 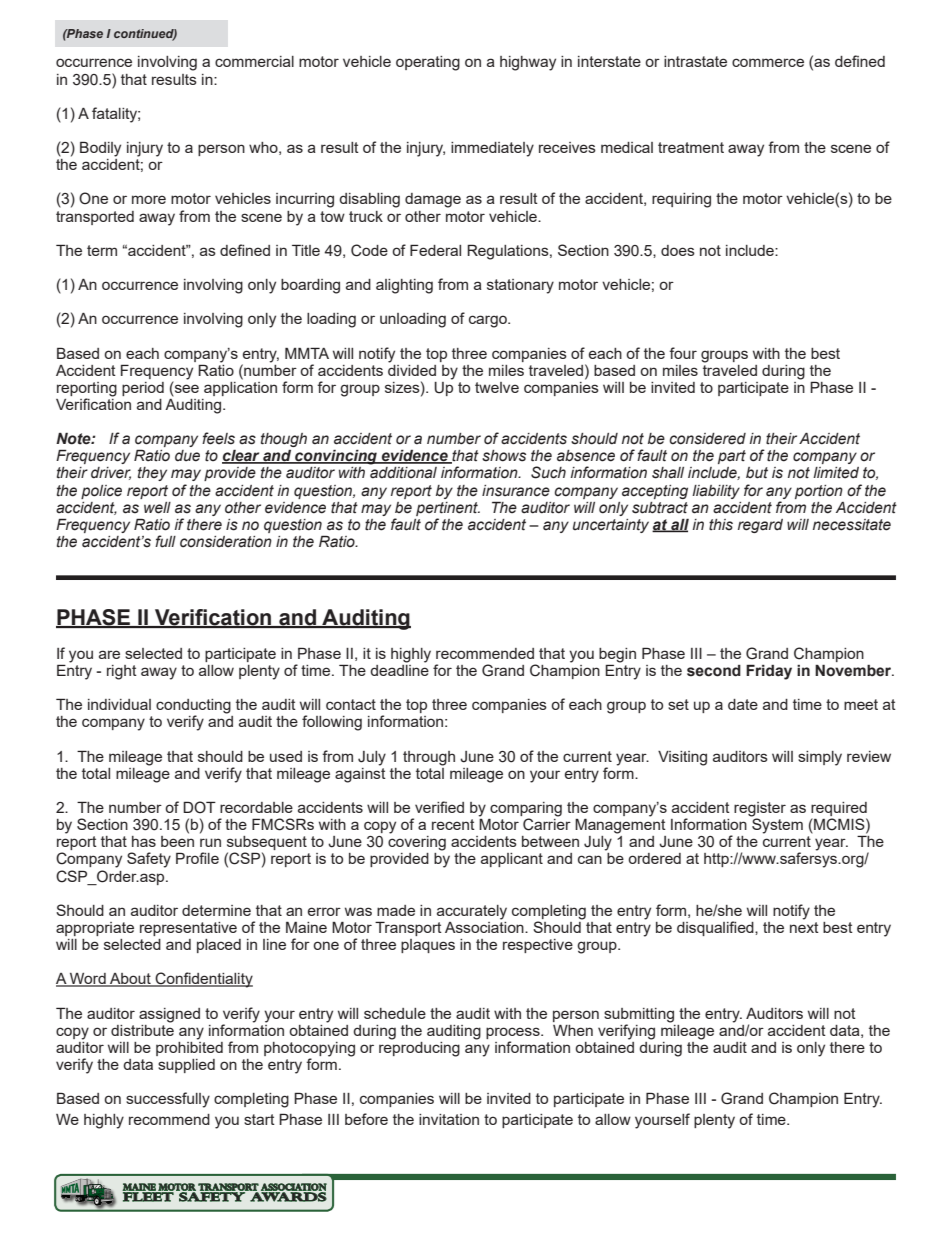 What do you see at coordinates (489, 321) in the screenshot?
I see `cargo` at bounding box center [489, 321].
